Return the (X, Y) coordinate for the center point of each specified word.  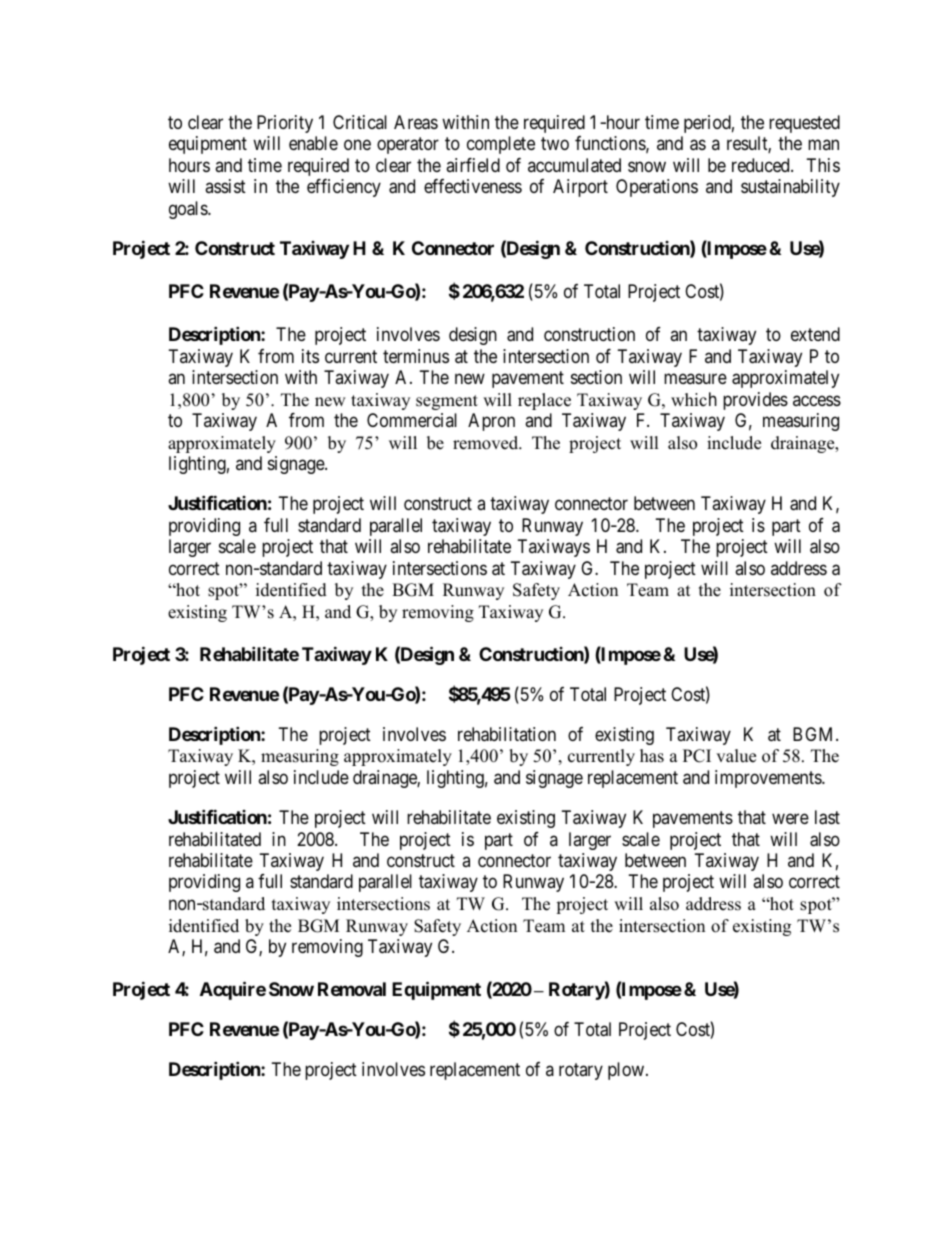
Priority (285, 124)
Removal (352, 989)
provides (755, 401)
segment (447, 402)
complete (501, 145)
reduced (762, 165)
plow (627, 1071)
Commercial (412, 420)
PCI (697, 756)
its (310, 356)
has (652, 756)
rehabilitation (507, 734)
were (790, 818)
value (736, 756)
